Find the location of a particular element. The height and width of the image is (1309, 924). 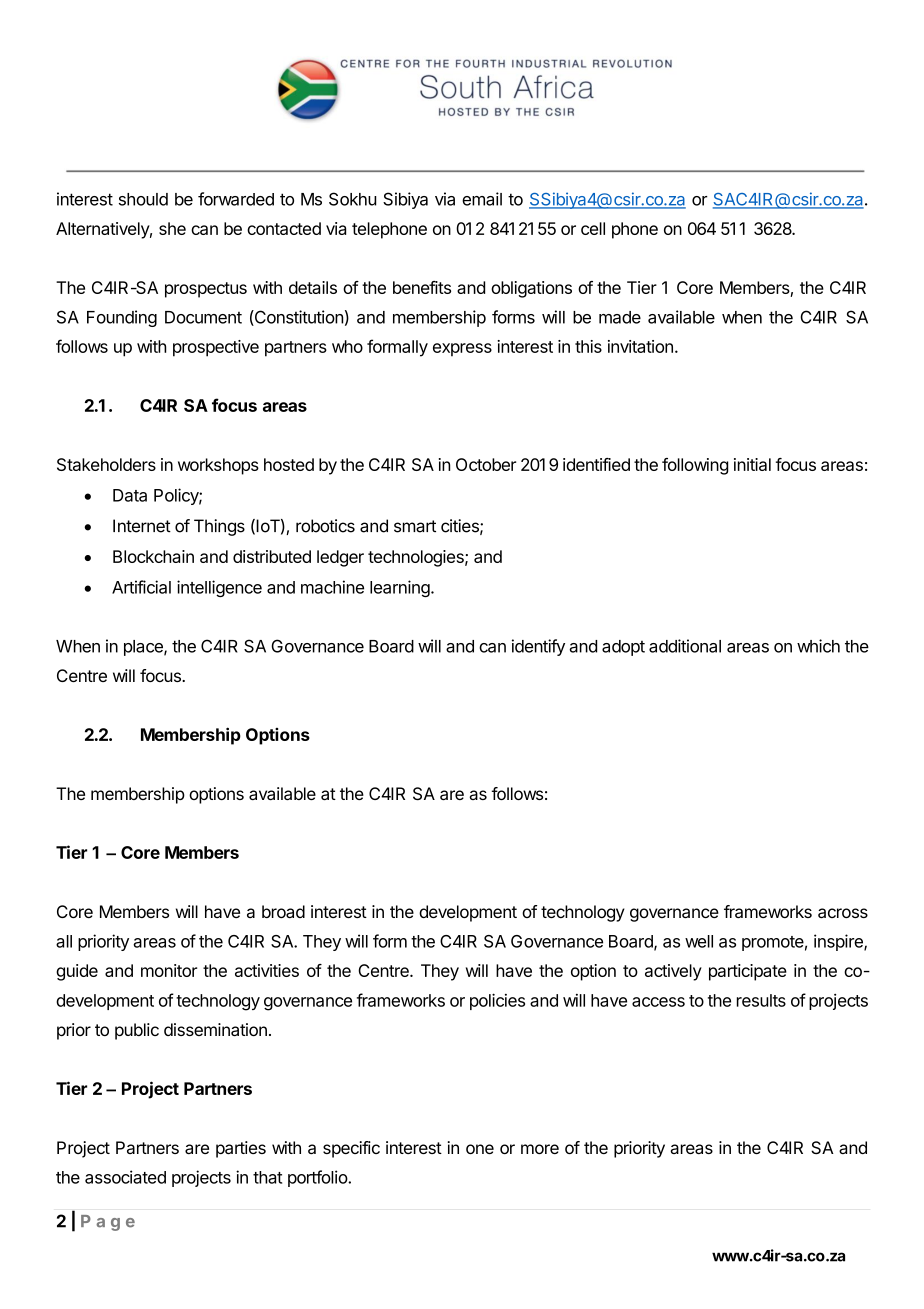

more is located at coordinates (540, 1149).
